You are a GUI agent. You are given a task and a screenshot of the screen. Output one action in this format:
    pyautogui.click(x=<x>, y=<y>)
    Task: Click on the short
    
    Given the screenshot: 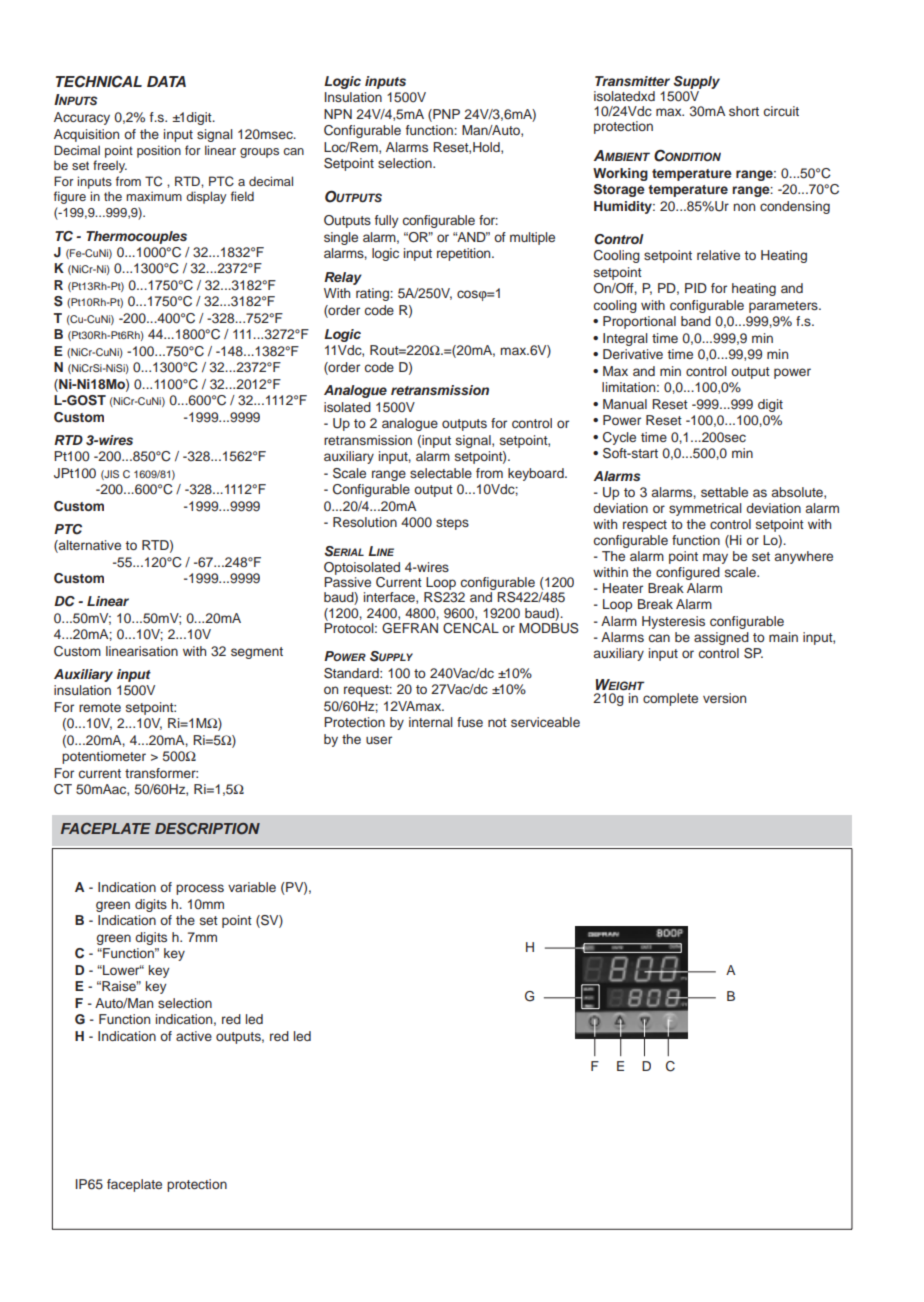 What is the action you would take?
    pyautogui.click(x=744, y=111)
